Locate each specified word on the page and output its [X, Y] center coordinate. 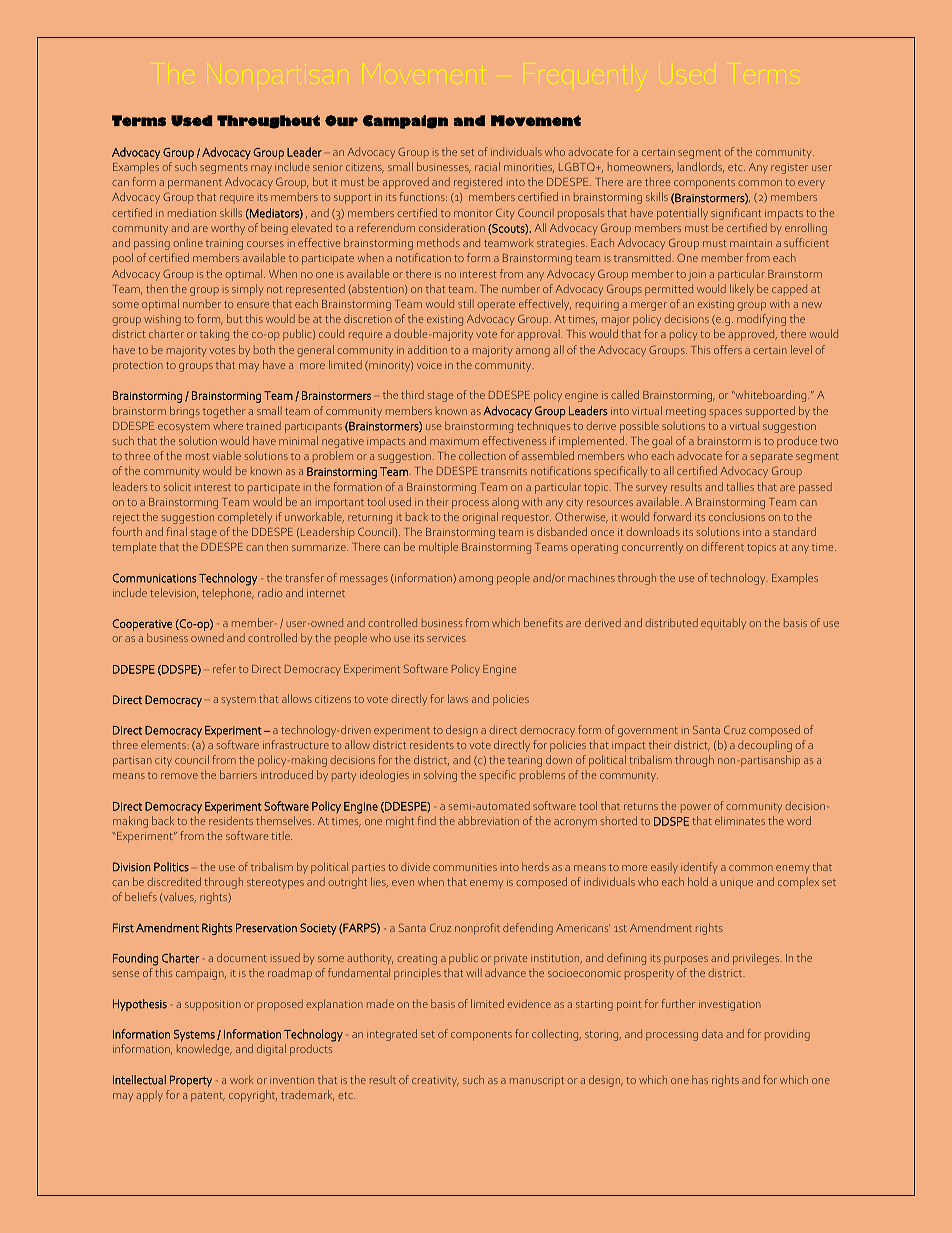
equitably [723, 624]
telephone [228, 594]
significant [736, 214]
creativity [435, 1082]
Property [191, 1081]
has [700, 1079]
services [446, 638]
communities [465, 867]
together [224, 412]
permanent [195, 184]
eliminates [740, 820]
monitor [473, 213]
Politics [171, 867]
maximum [454, 441]
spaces [725, 413]
